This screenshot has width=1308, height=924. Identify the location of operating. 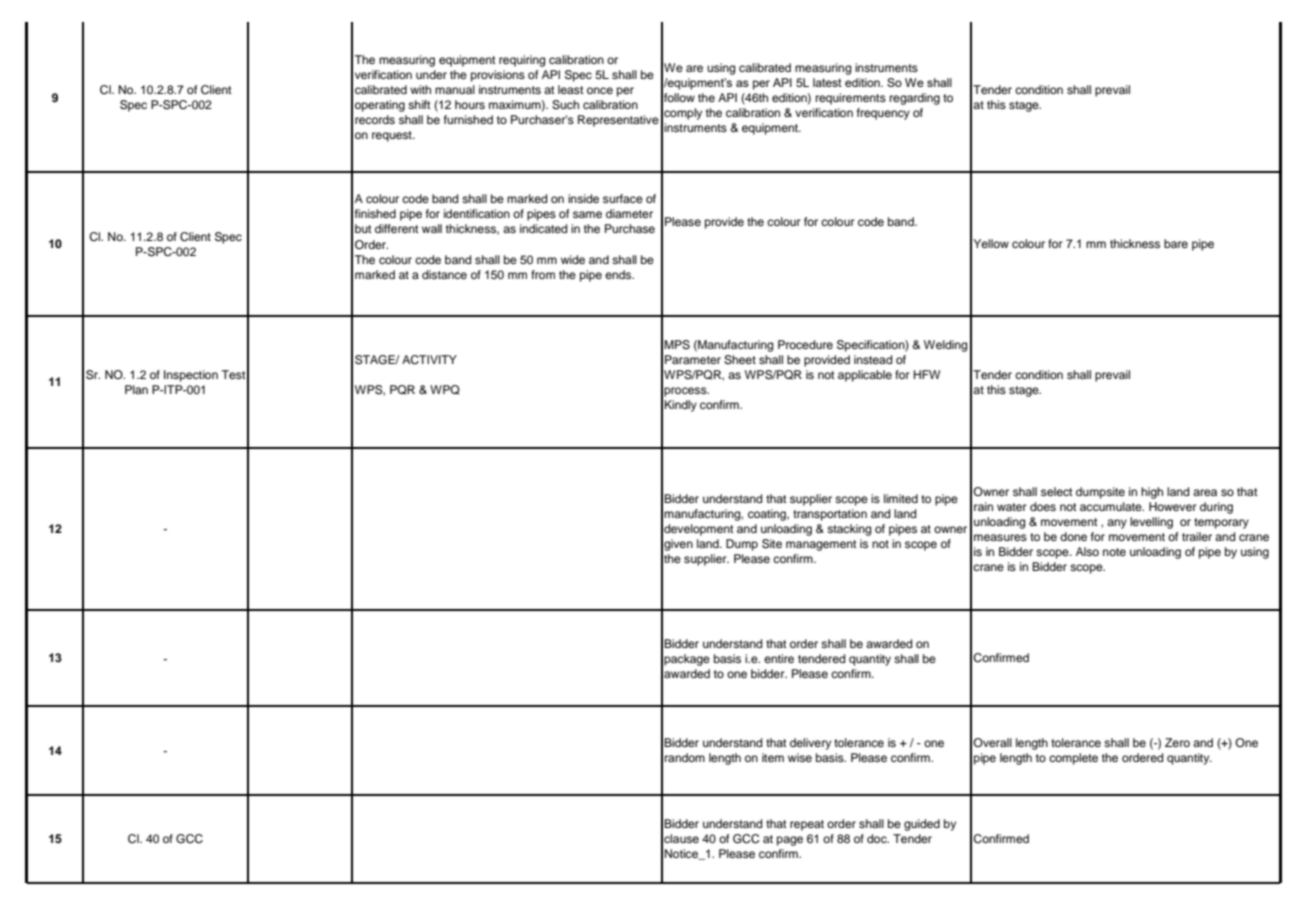
(380, 106).
